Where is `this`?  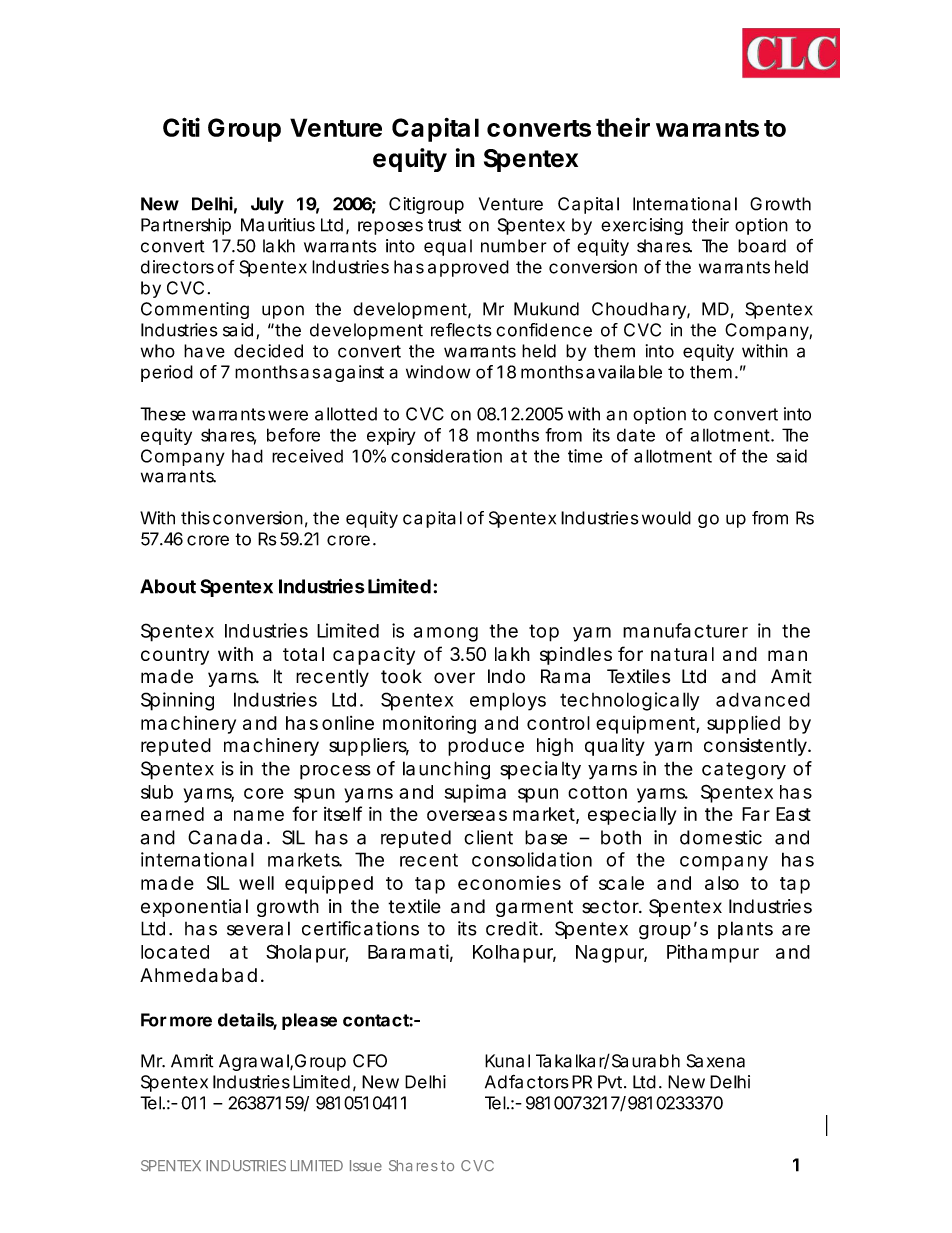 this is located at coordinates (195, 518).
